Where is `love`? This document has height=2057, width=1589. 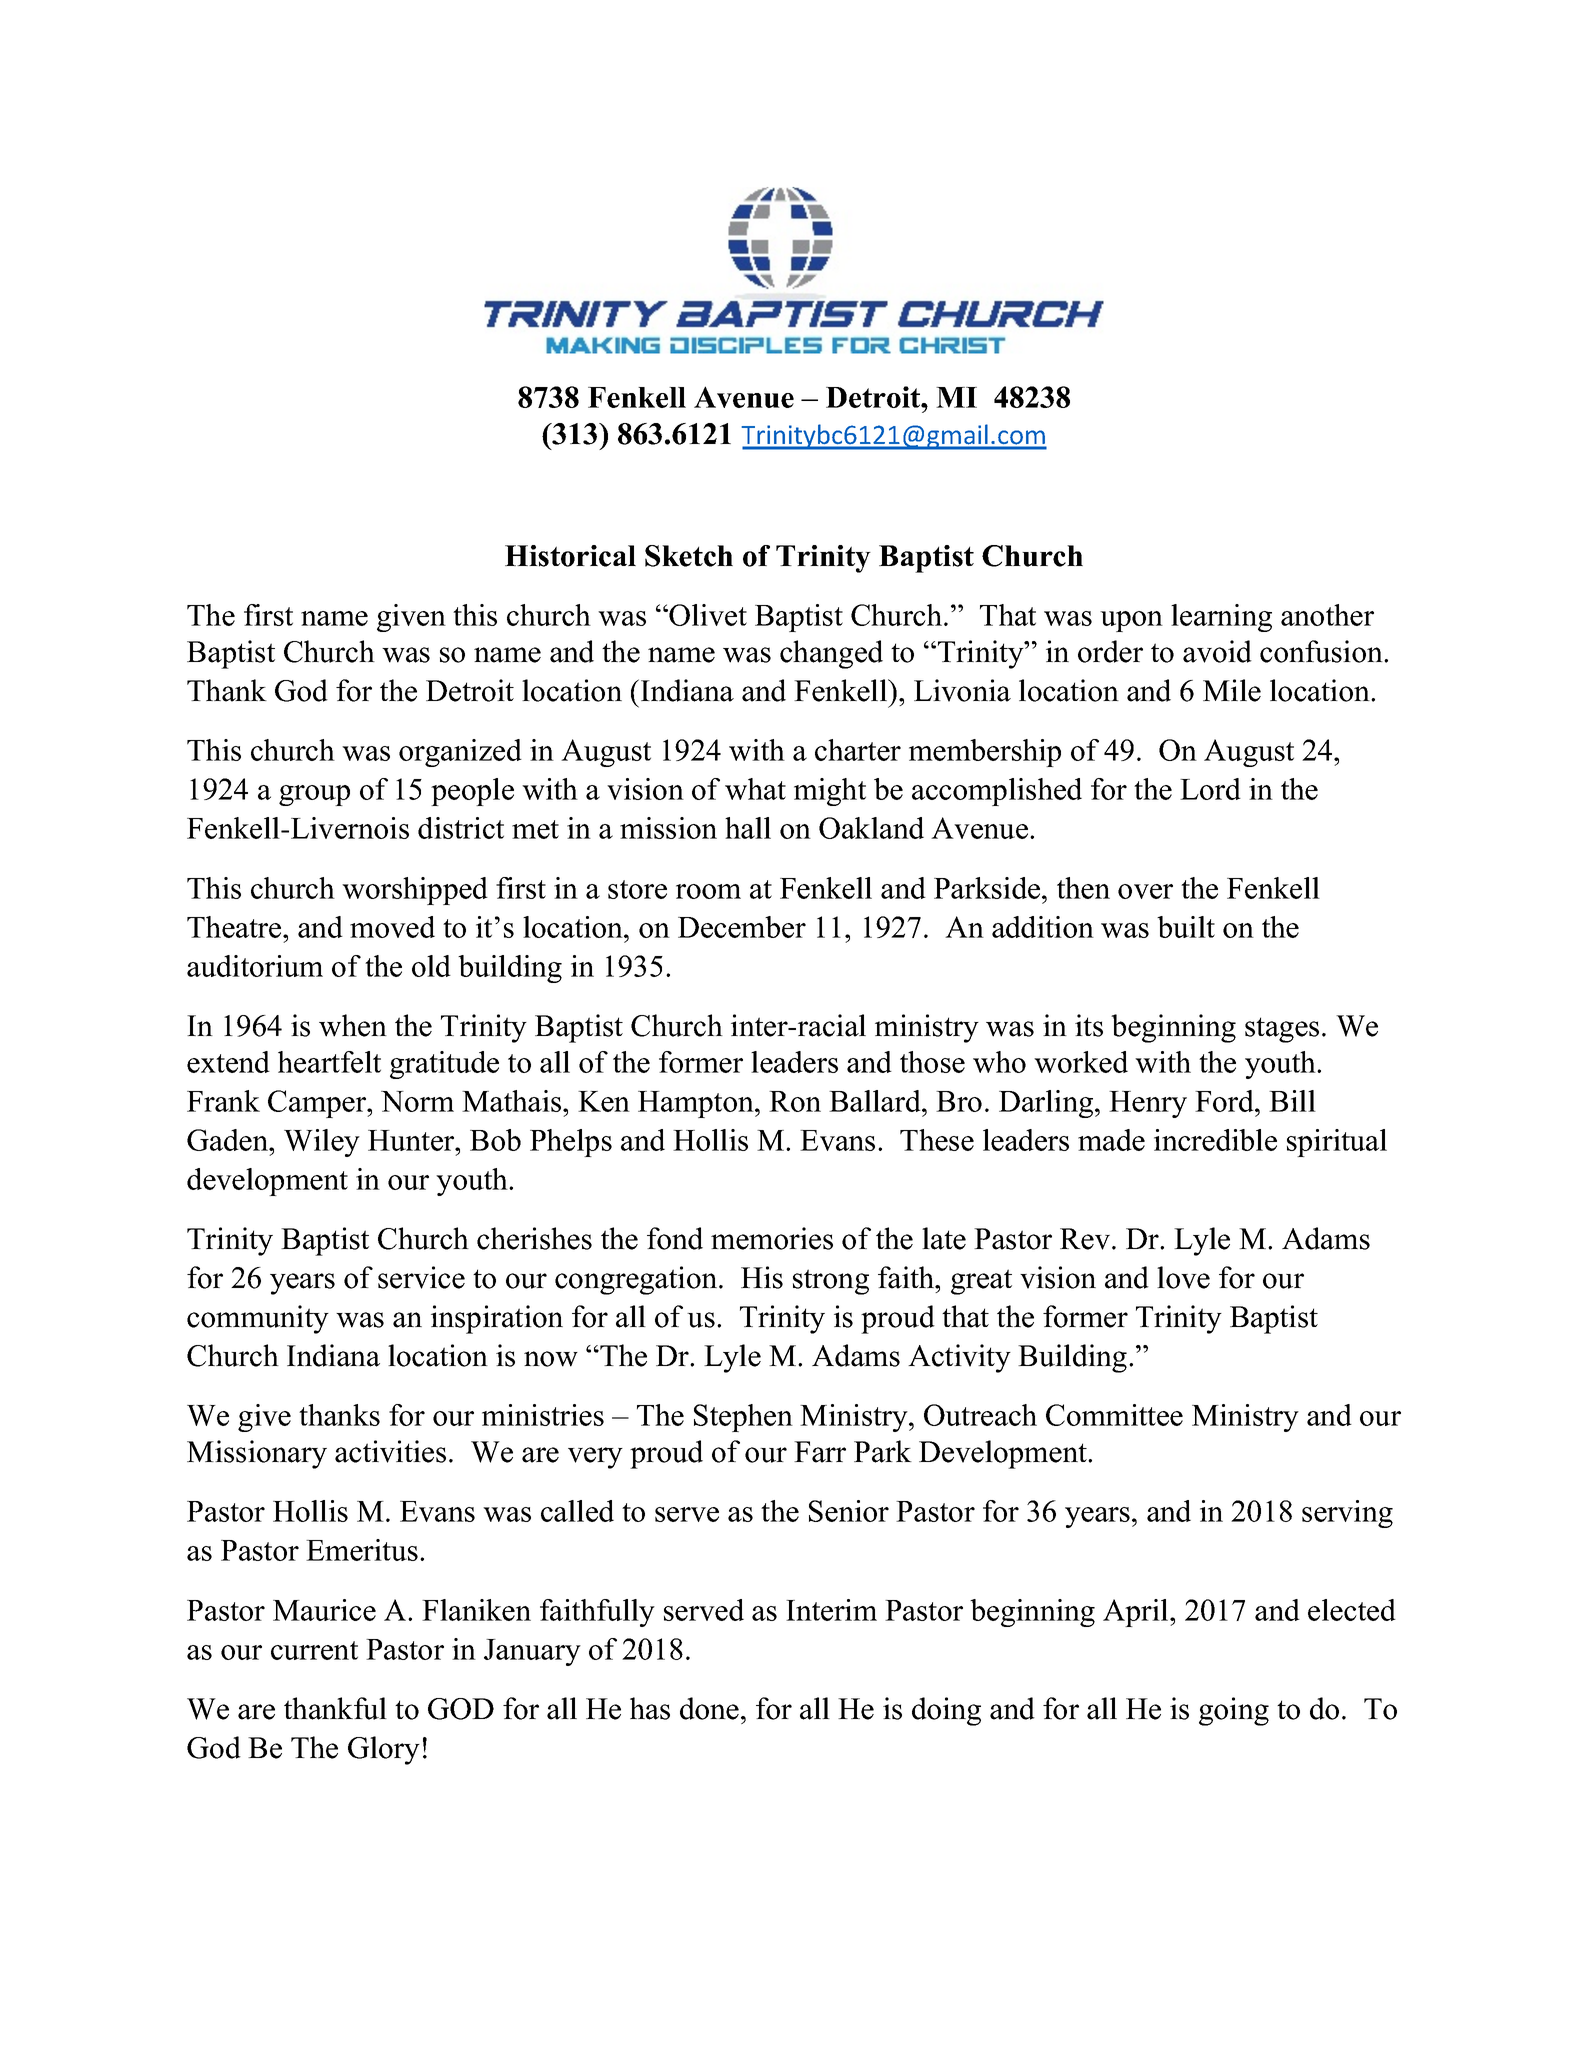
love is located at coordinates (1183, 1277).
